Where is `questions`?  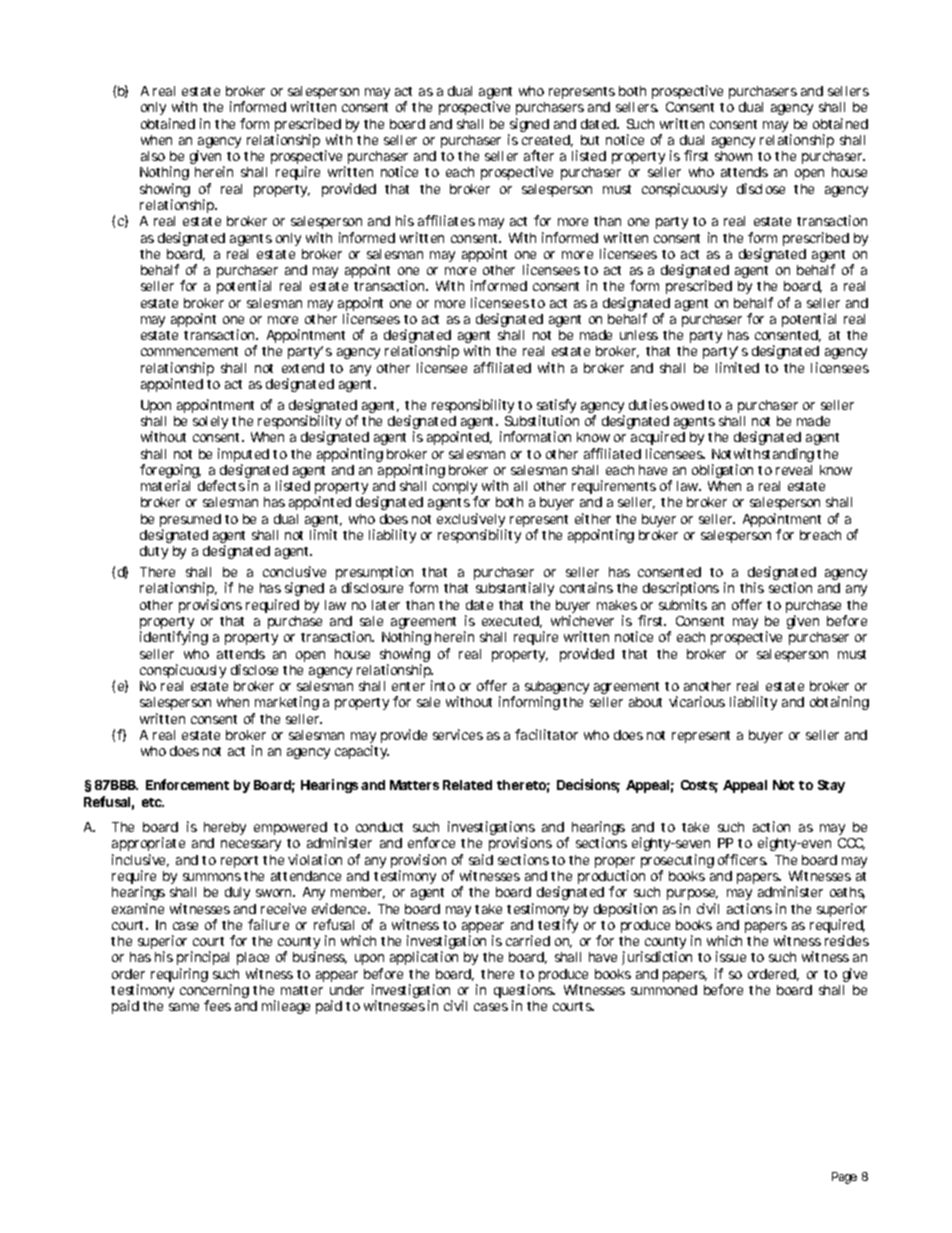 questions is located at coordinates (524, 992).
